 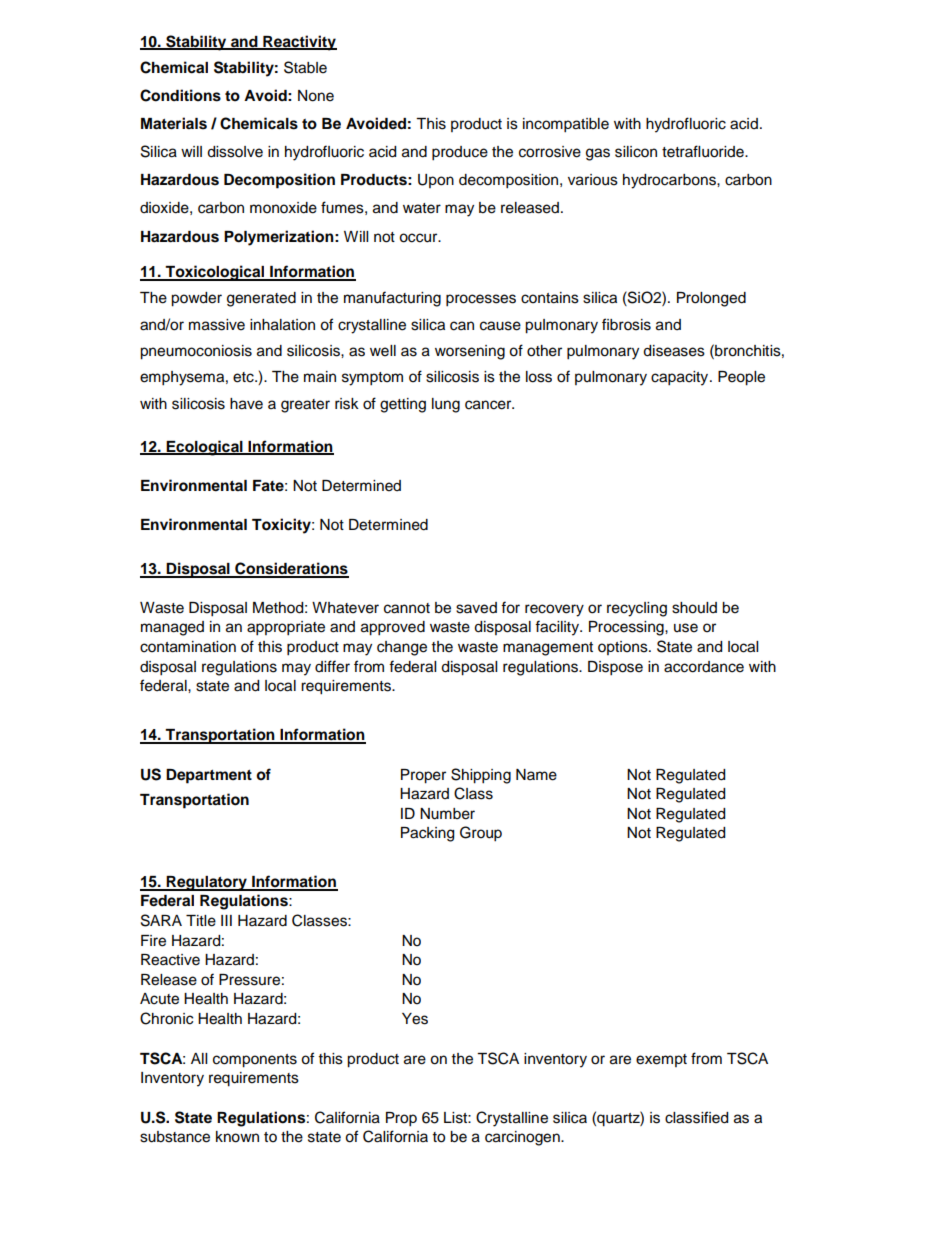 I want to click on exempt, so click(x=661, y=1060).
